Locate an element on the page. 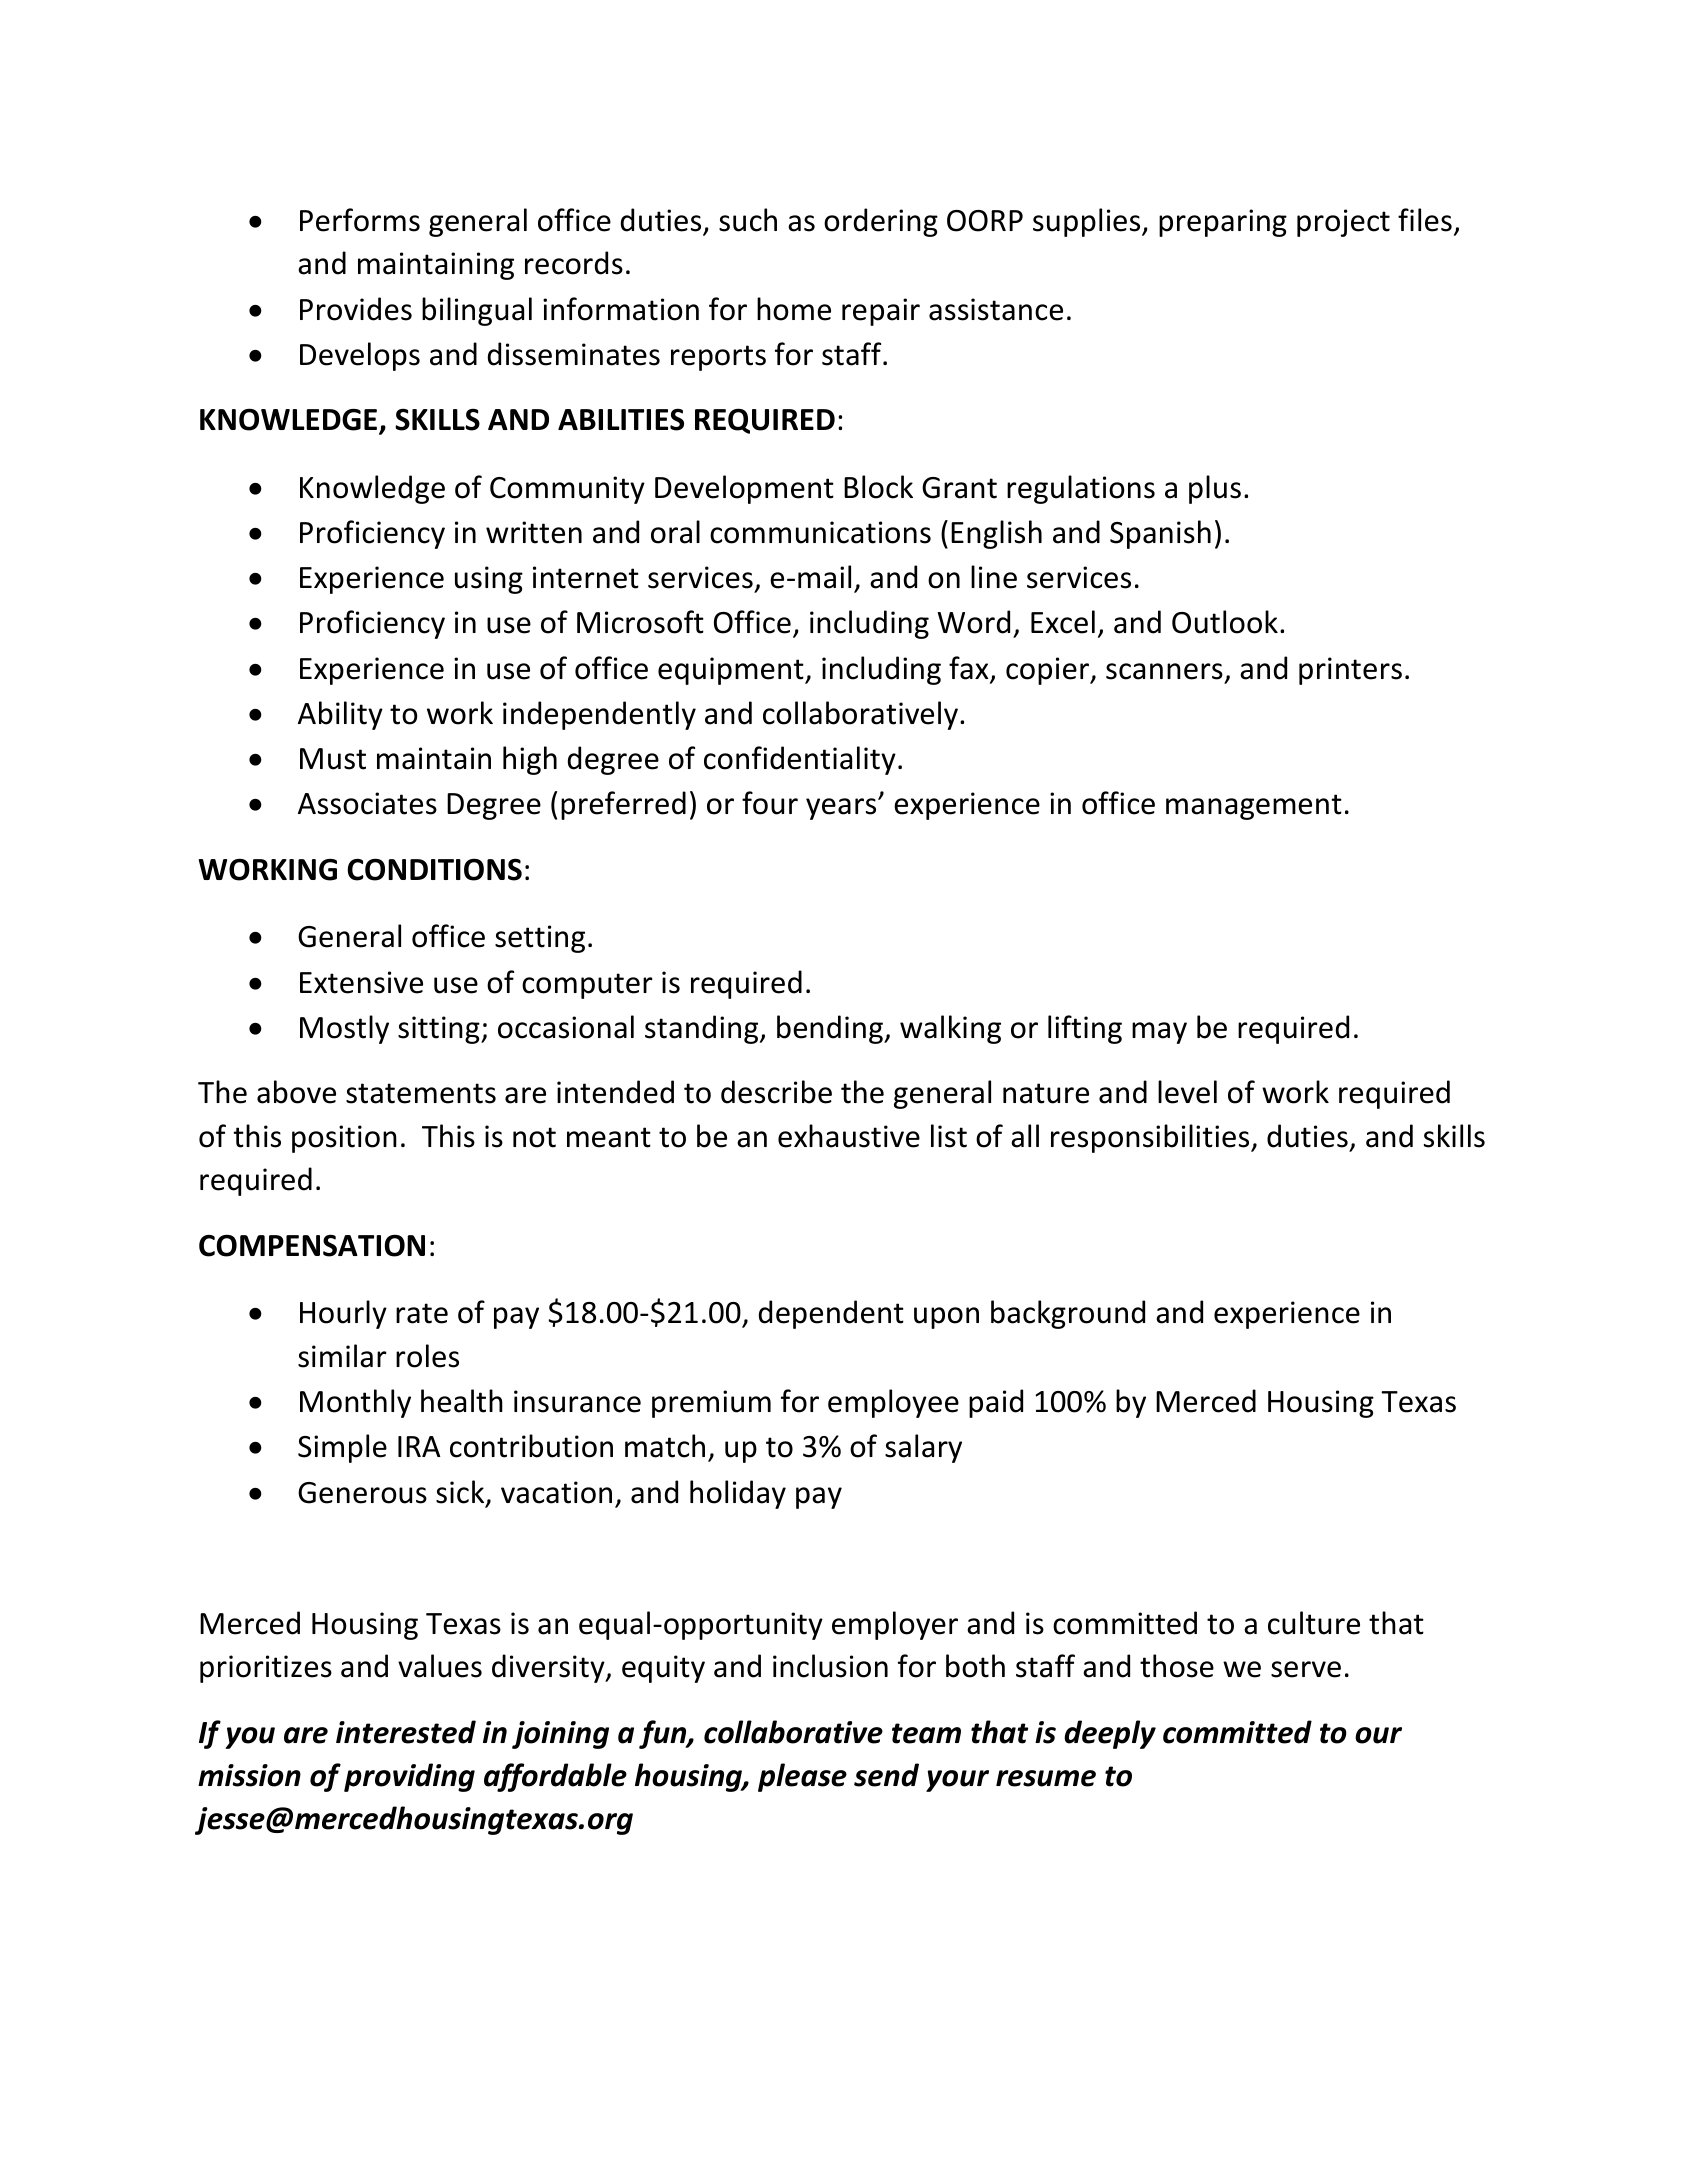 The image size is (1685, 2180). bending is located at coordinates (831, 1029).
